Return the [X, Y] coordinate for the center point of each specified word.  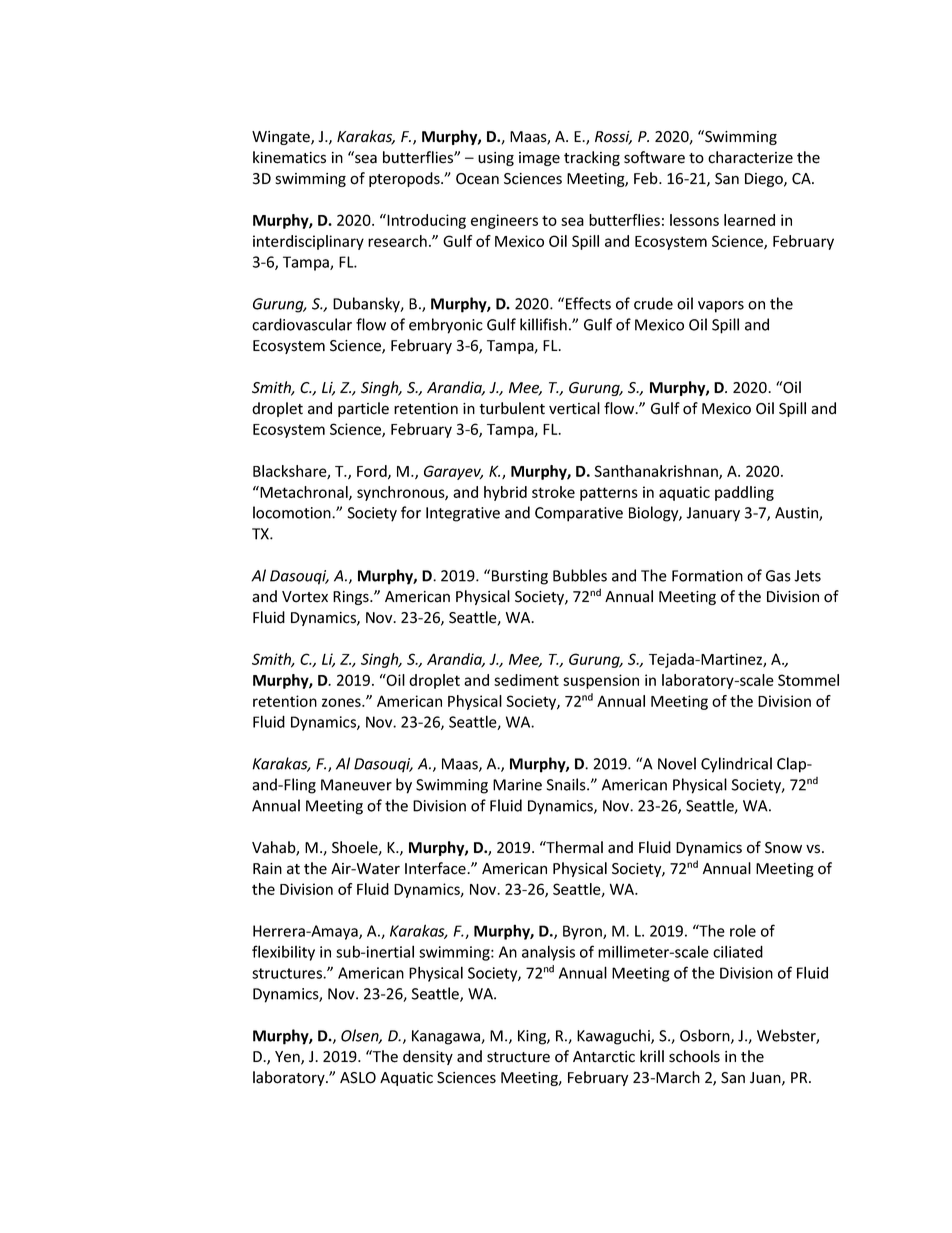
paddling [744, 493]
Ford [373, 472]
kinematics [289, 157]
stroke [553, 492]
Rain [267, 869]
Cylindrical [736, 765]
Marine [517, 785]
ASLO [358, 1078]
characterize [750, 157]
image [539, 159]
